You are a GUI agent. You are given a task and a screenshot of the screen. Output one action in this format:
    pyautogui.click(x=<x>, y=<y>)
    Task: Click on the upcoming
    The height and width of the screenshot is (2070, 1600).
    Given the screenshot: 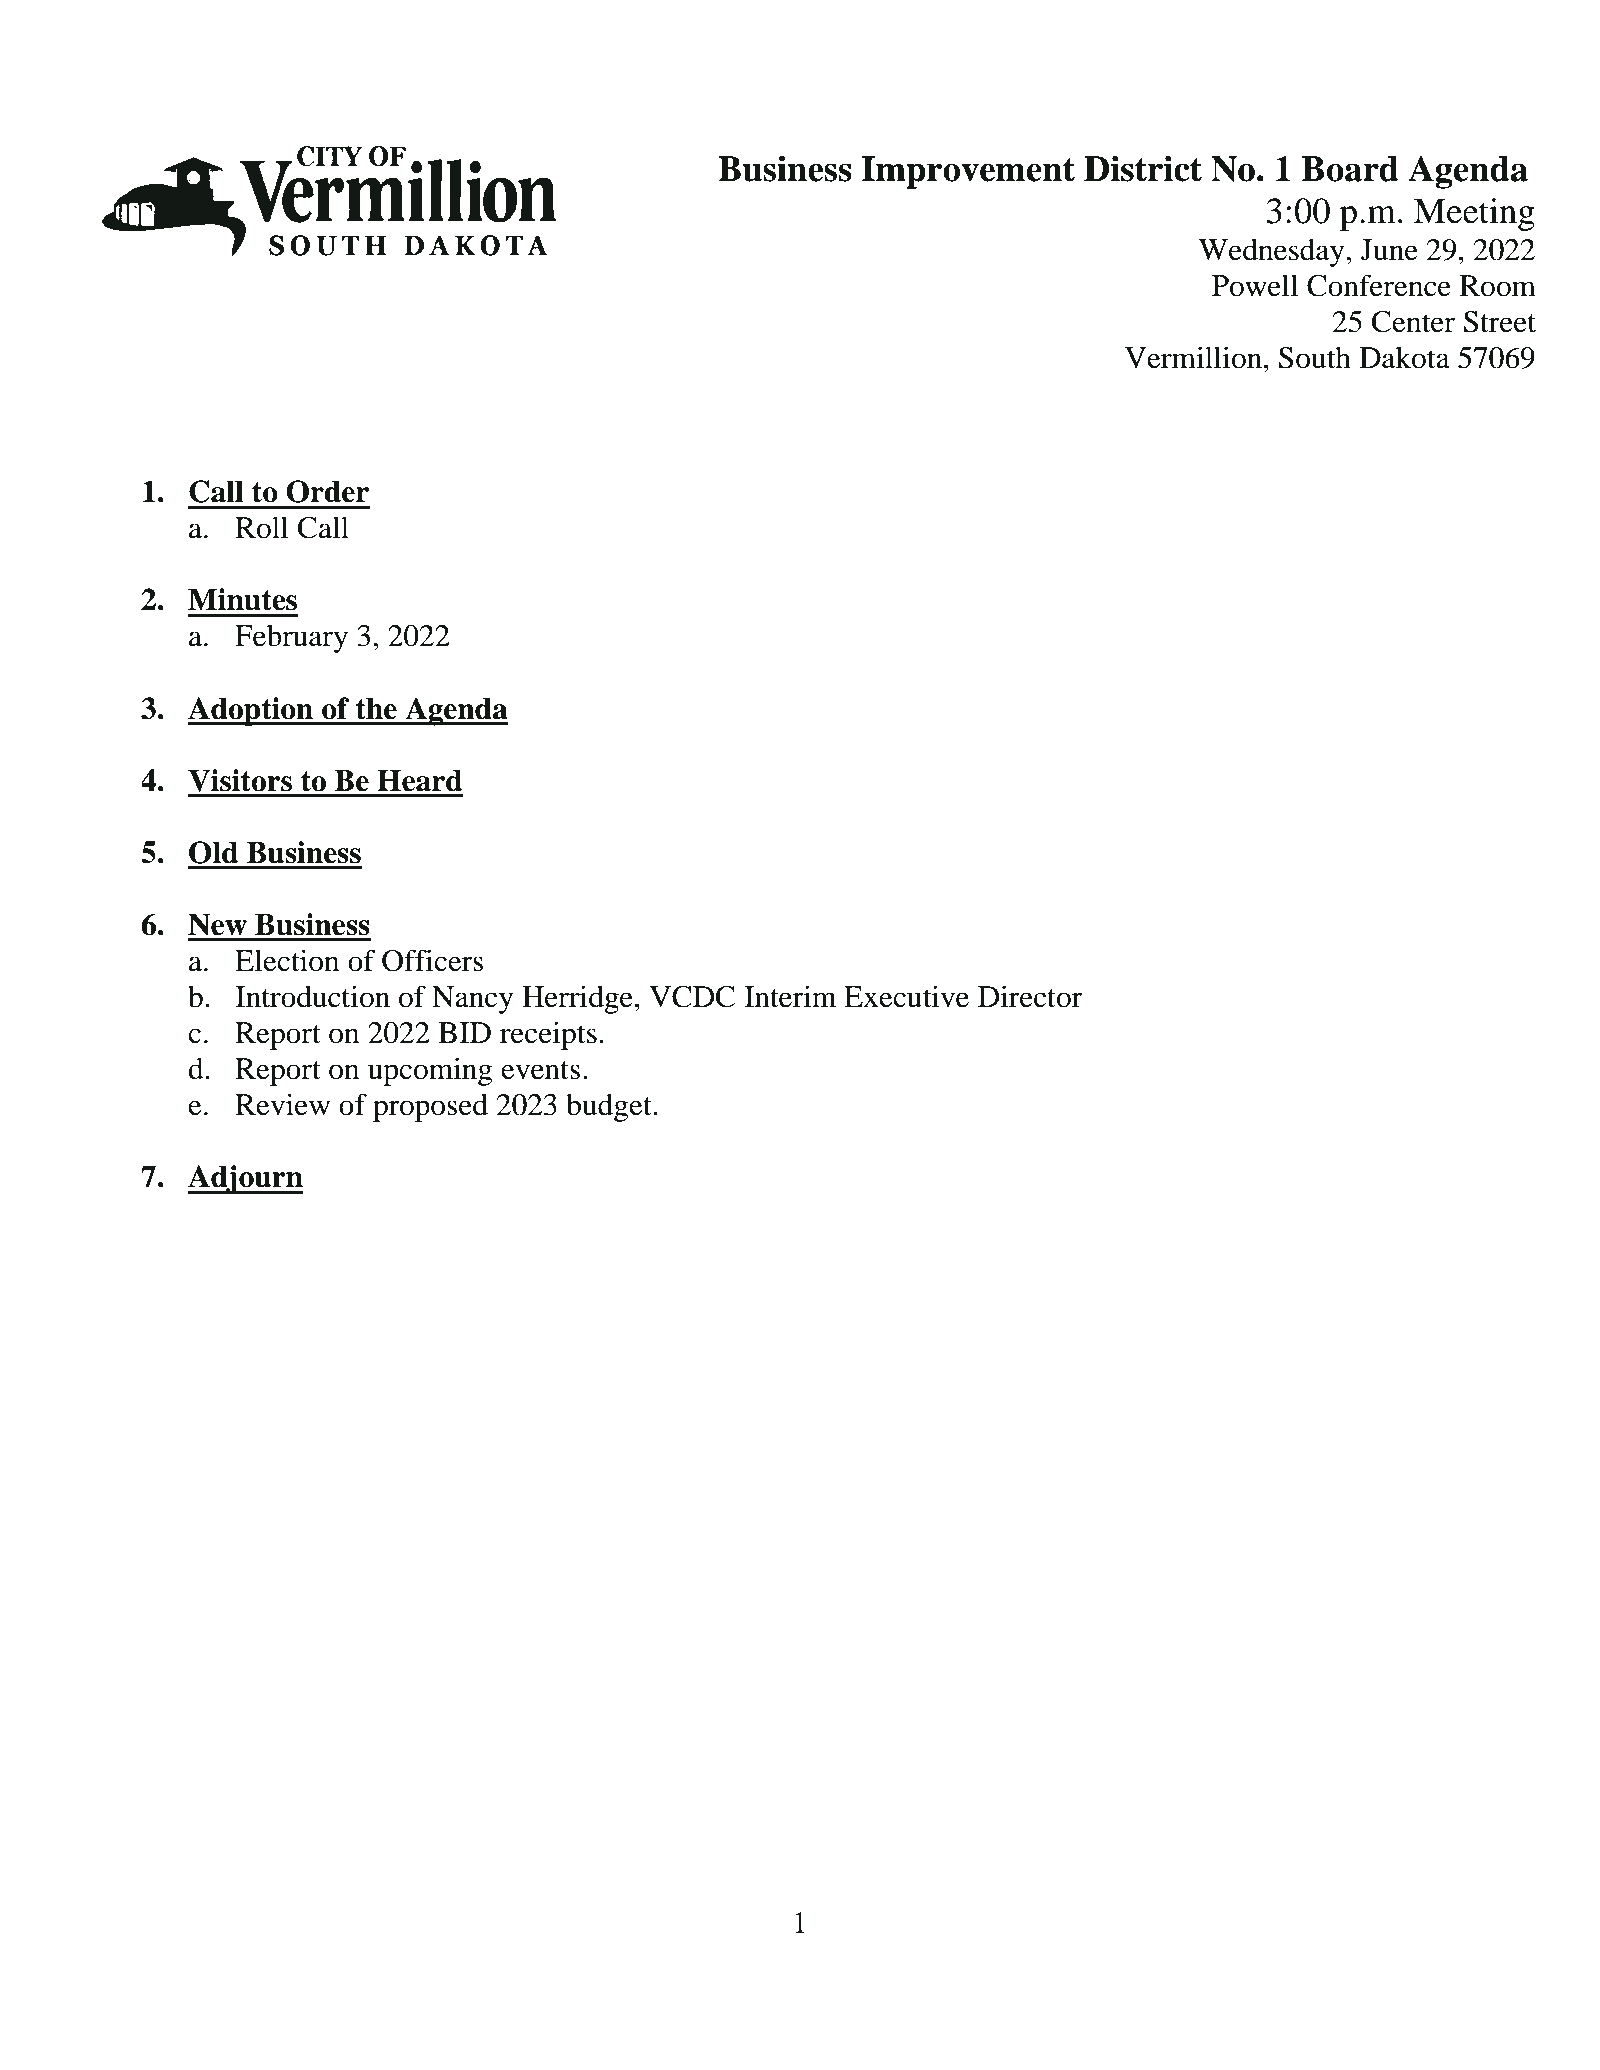 What is the action you would take?
    pyautogui.click(x=430, y=1071)
